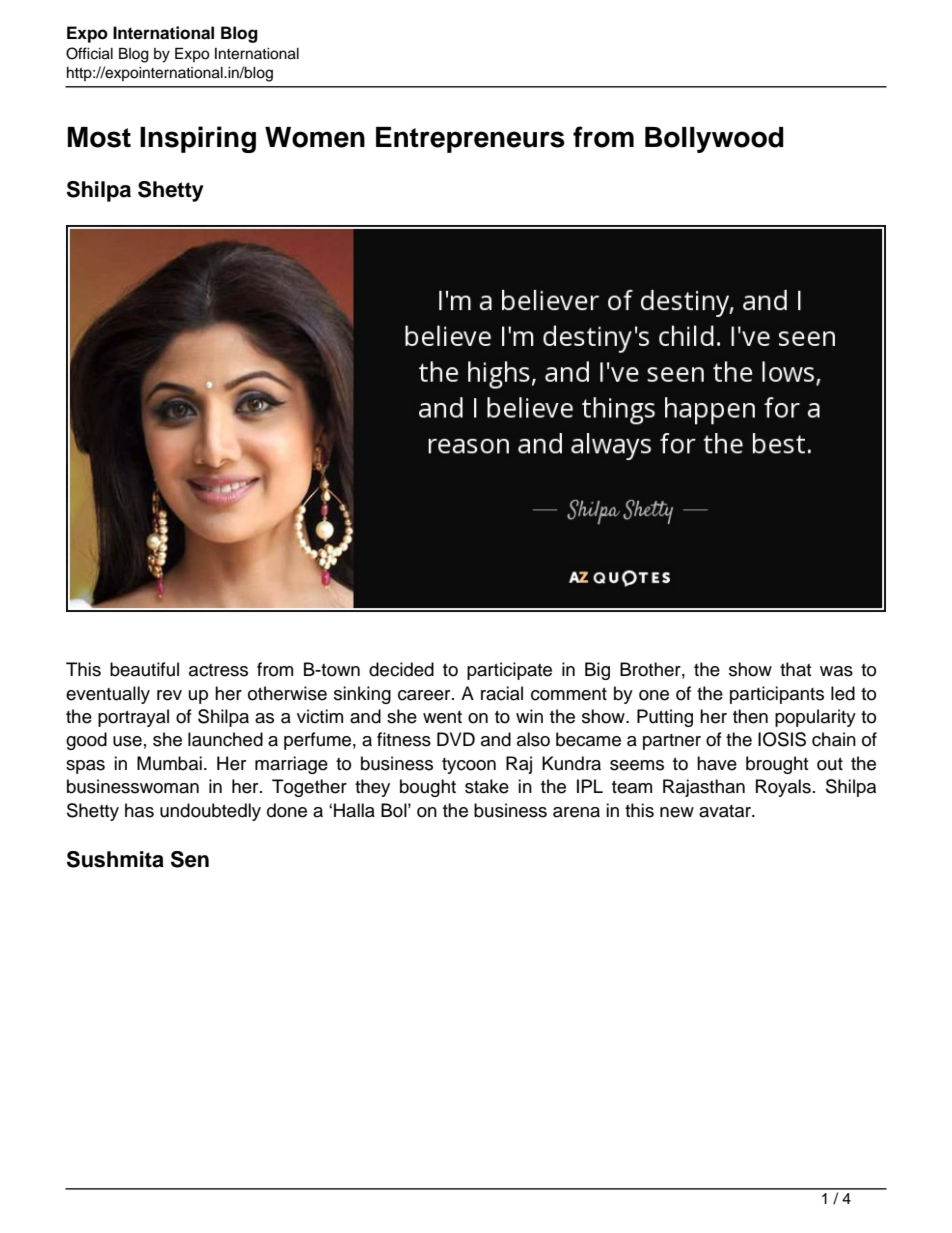 The height and width of the image is (1233, 952). What do you see at coordinates (315, 137) in the image?
I see `Women` at bounding box center [315, 137].
